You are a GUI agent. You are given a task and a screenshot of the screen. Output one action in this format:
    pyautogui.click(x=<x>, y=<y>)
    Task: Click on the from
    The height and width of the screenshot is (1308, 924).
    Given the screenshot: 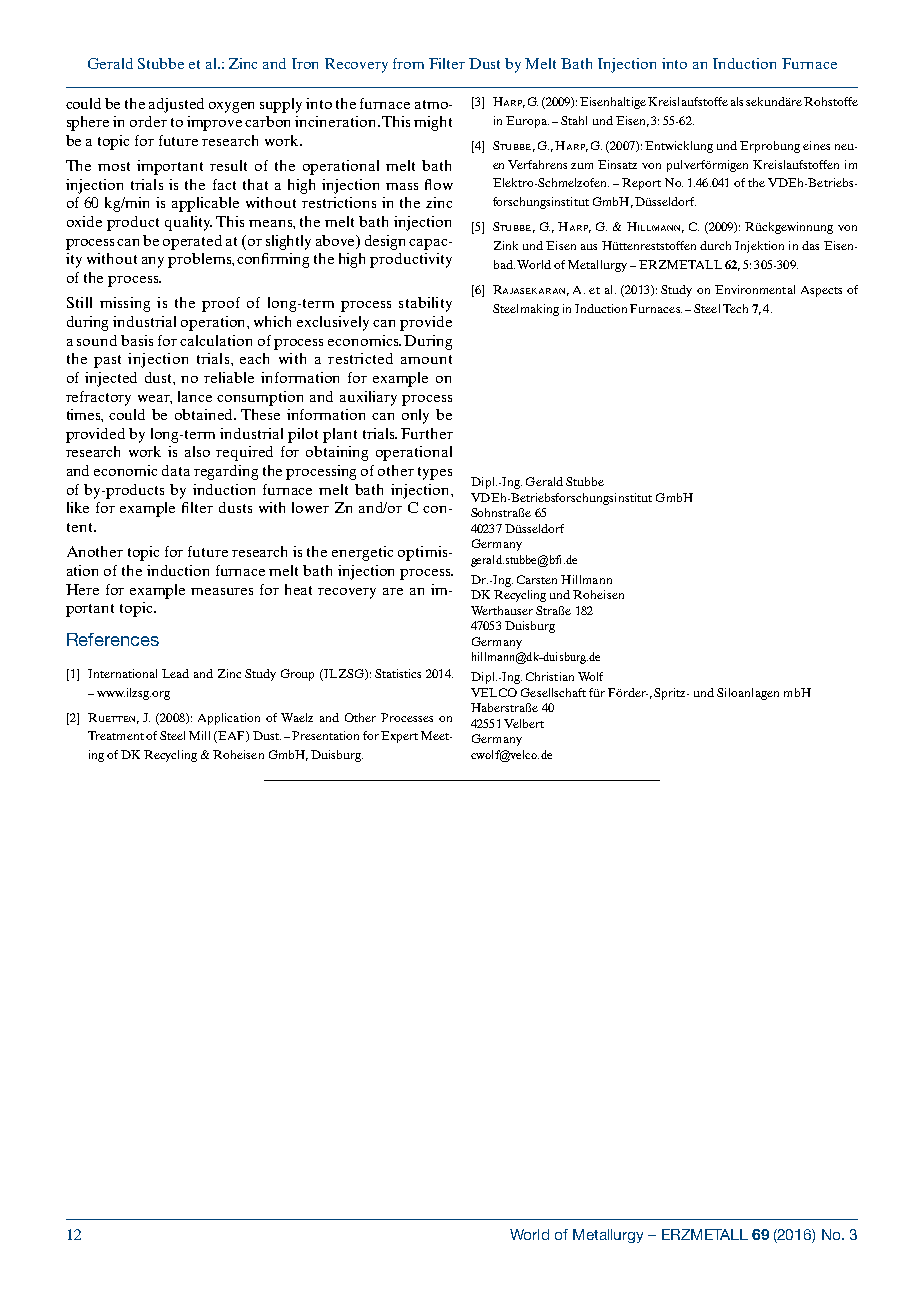 What is the action you would take?
    pyautogui.click(x=408, y=63)
